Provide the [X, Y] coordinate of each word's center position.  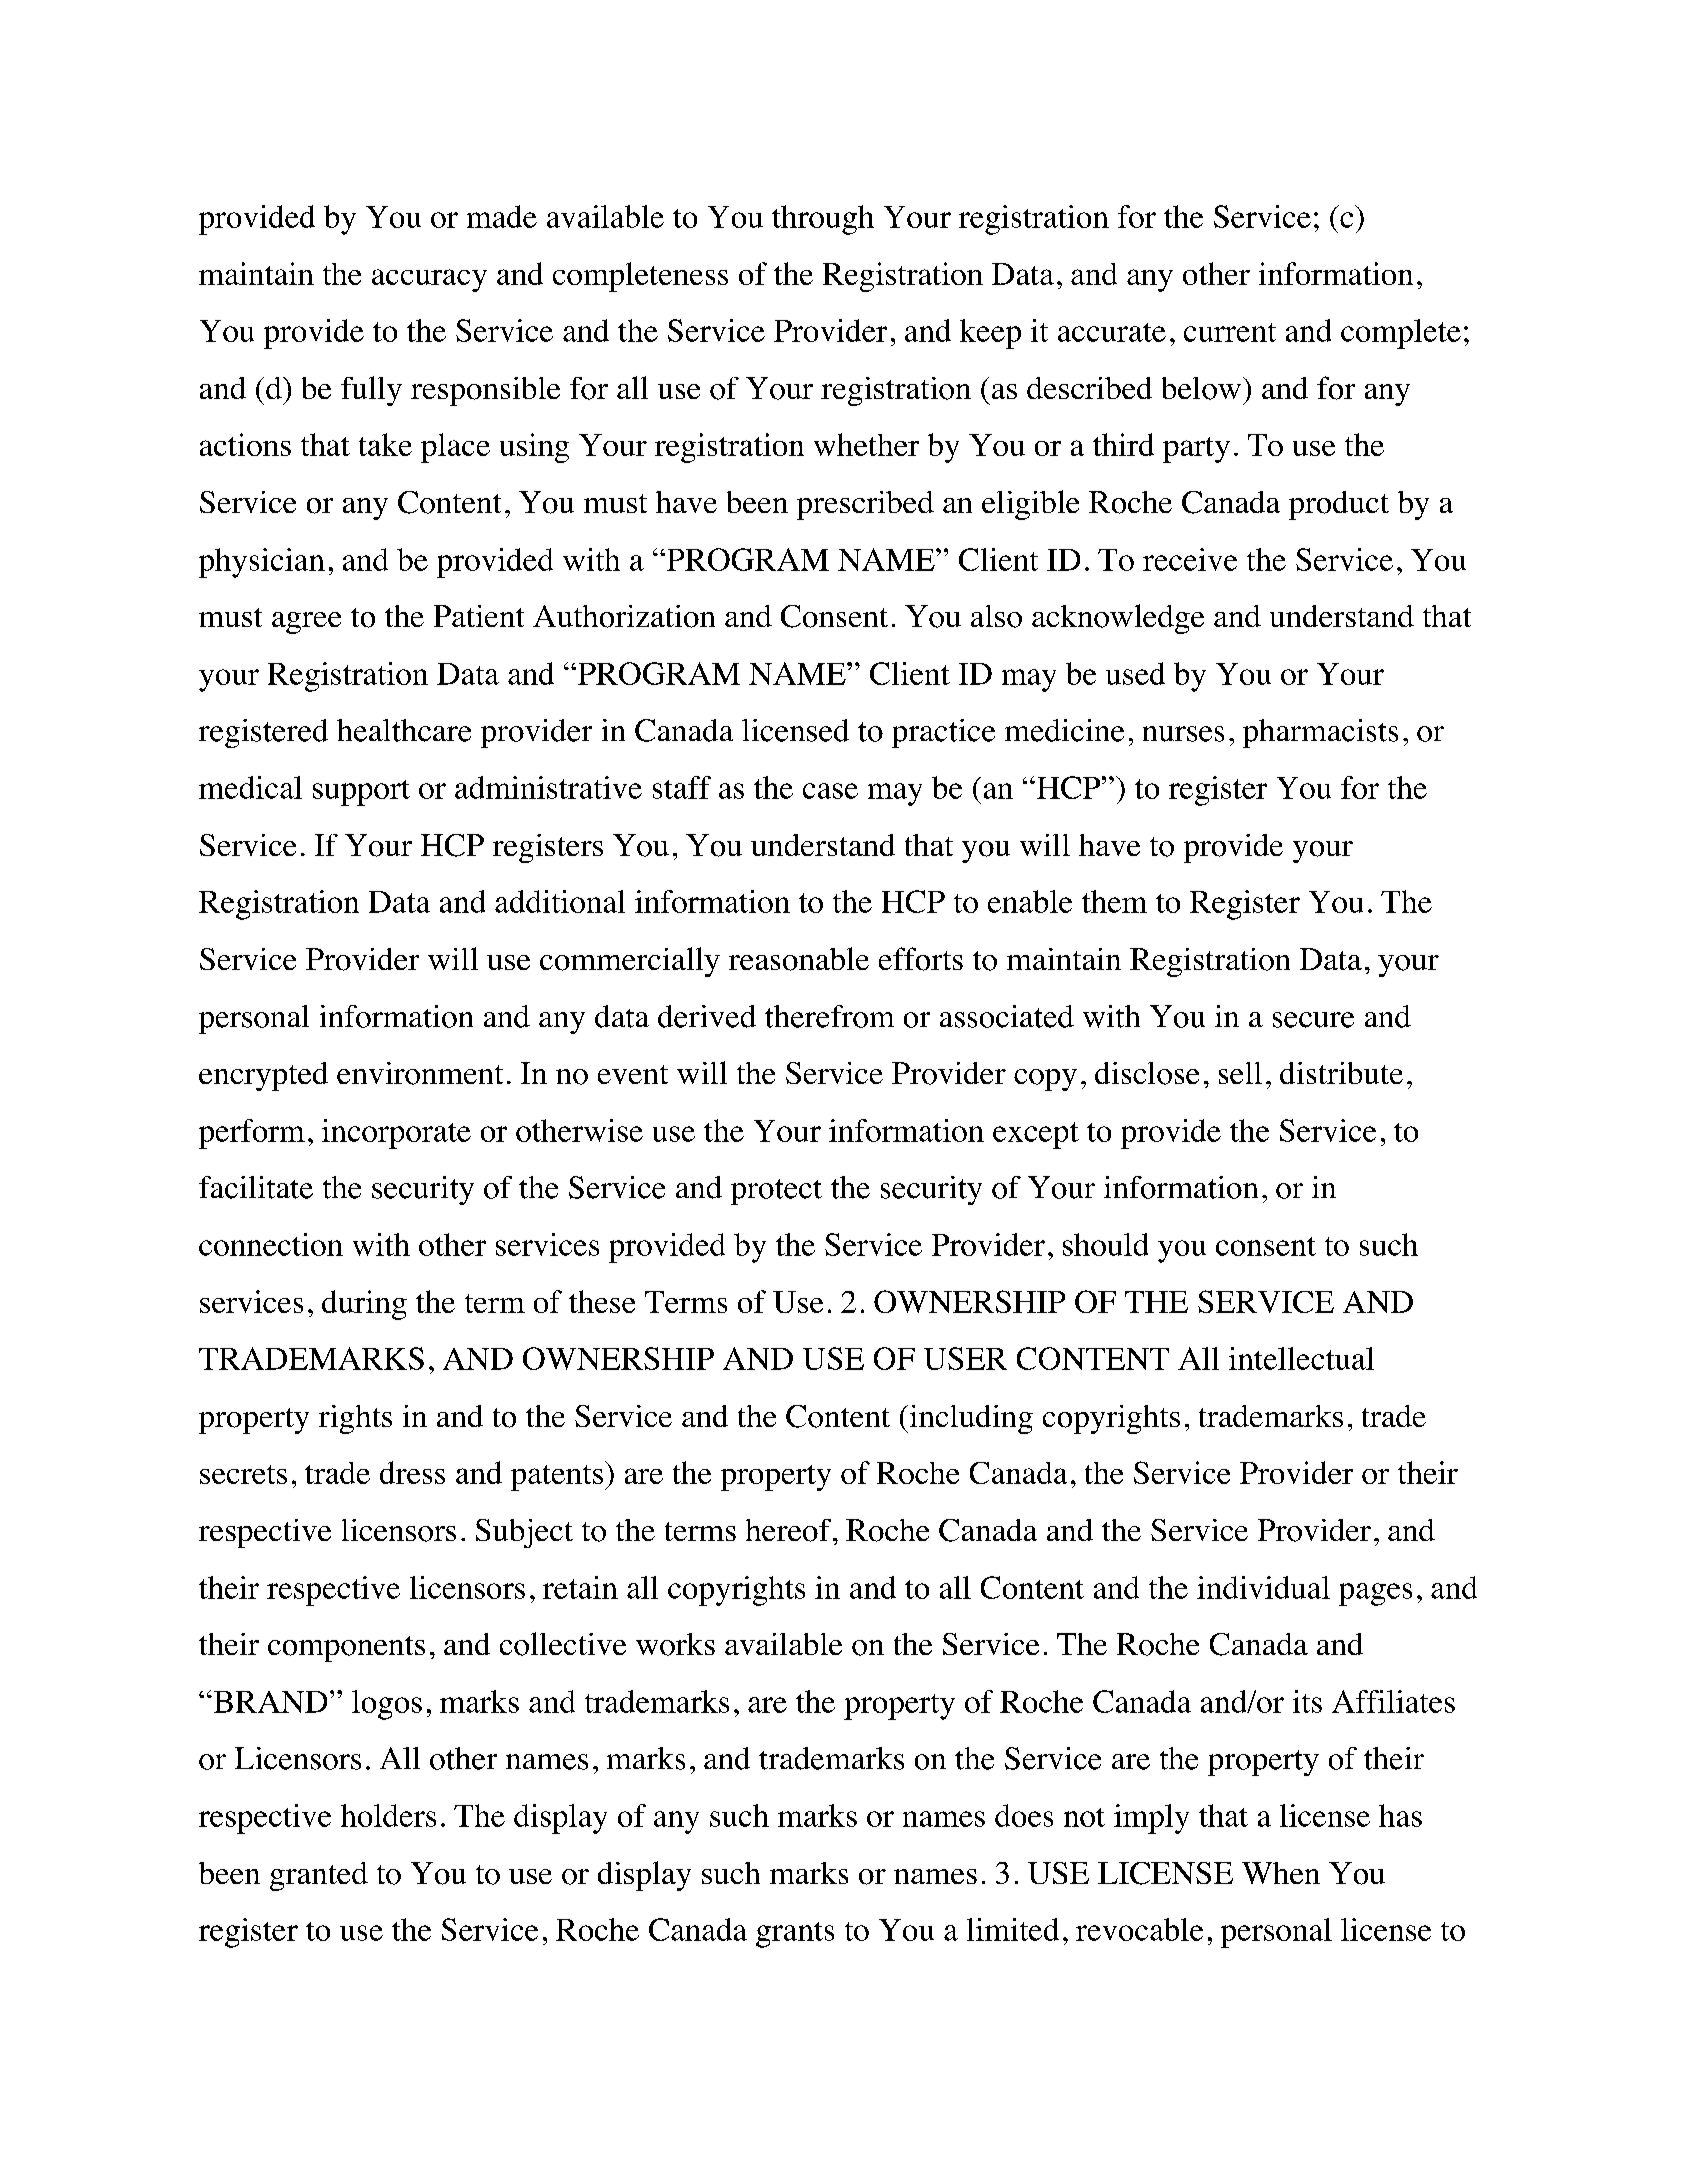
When [1281, 1873]
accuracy [429, 280]
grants [795, 1935]
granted [319, 1876]
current [1230, 332]
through [823, 220]
